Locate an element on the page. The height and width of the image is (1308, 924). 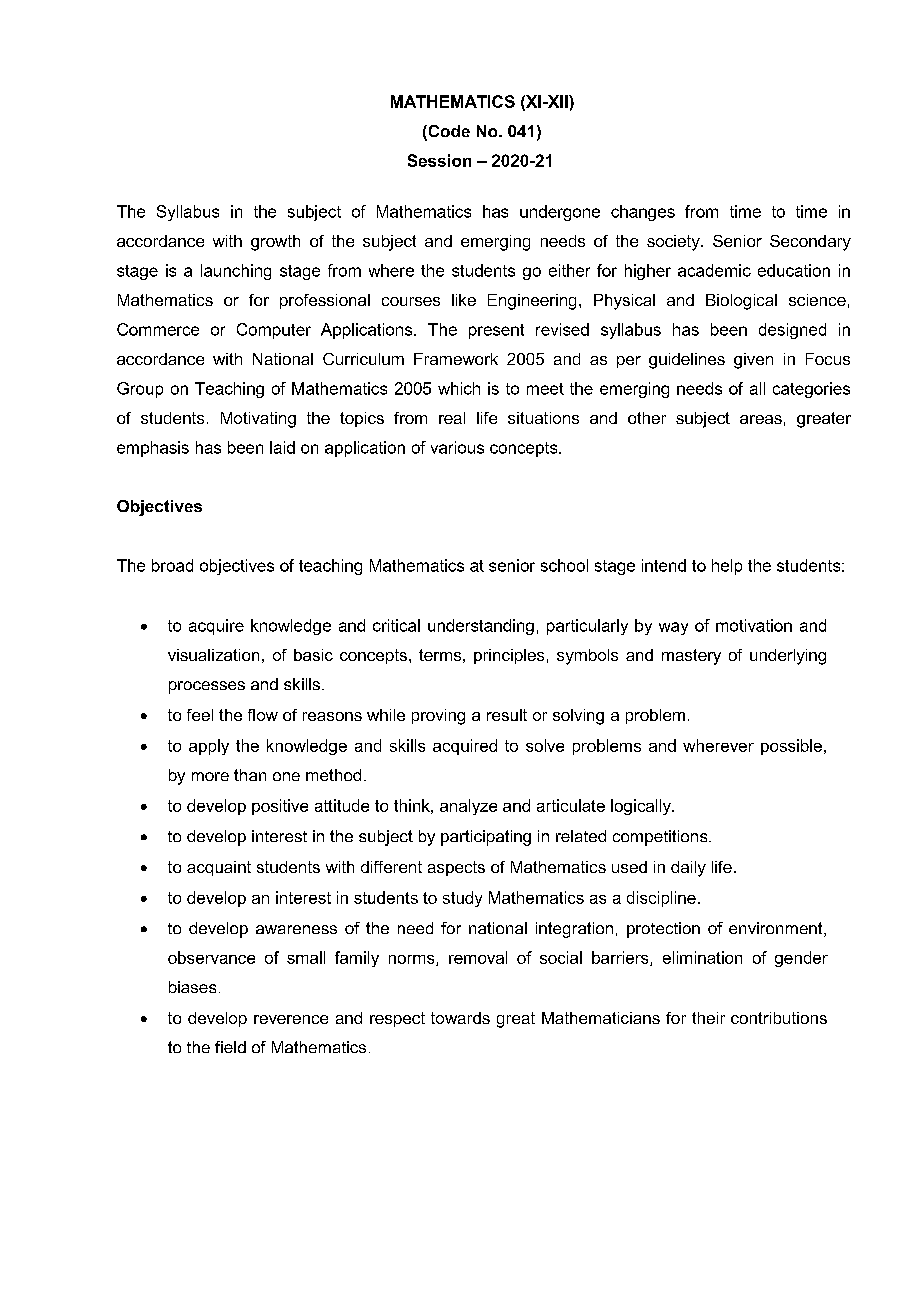
towards is located at coordinates (460, 1018).
